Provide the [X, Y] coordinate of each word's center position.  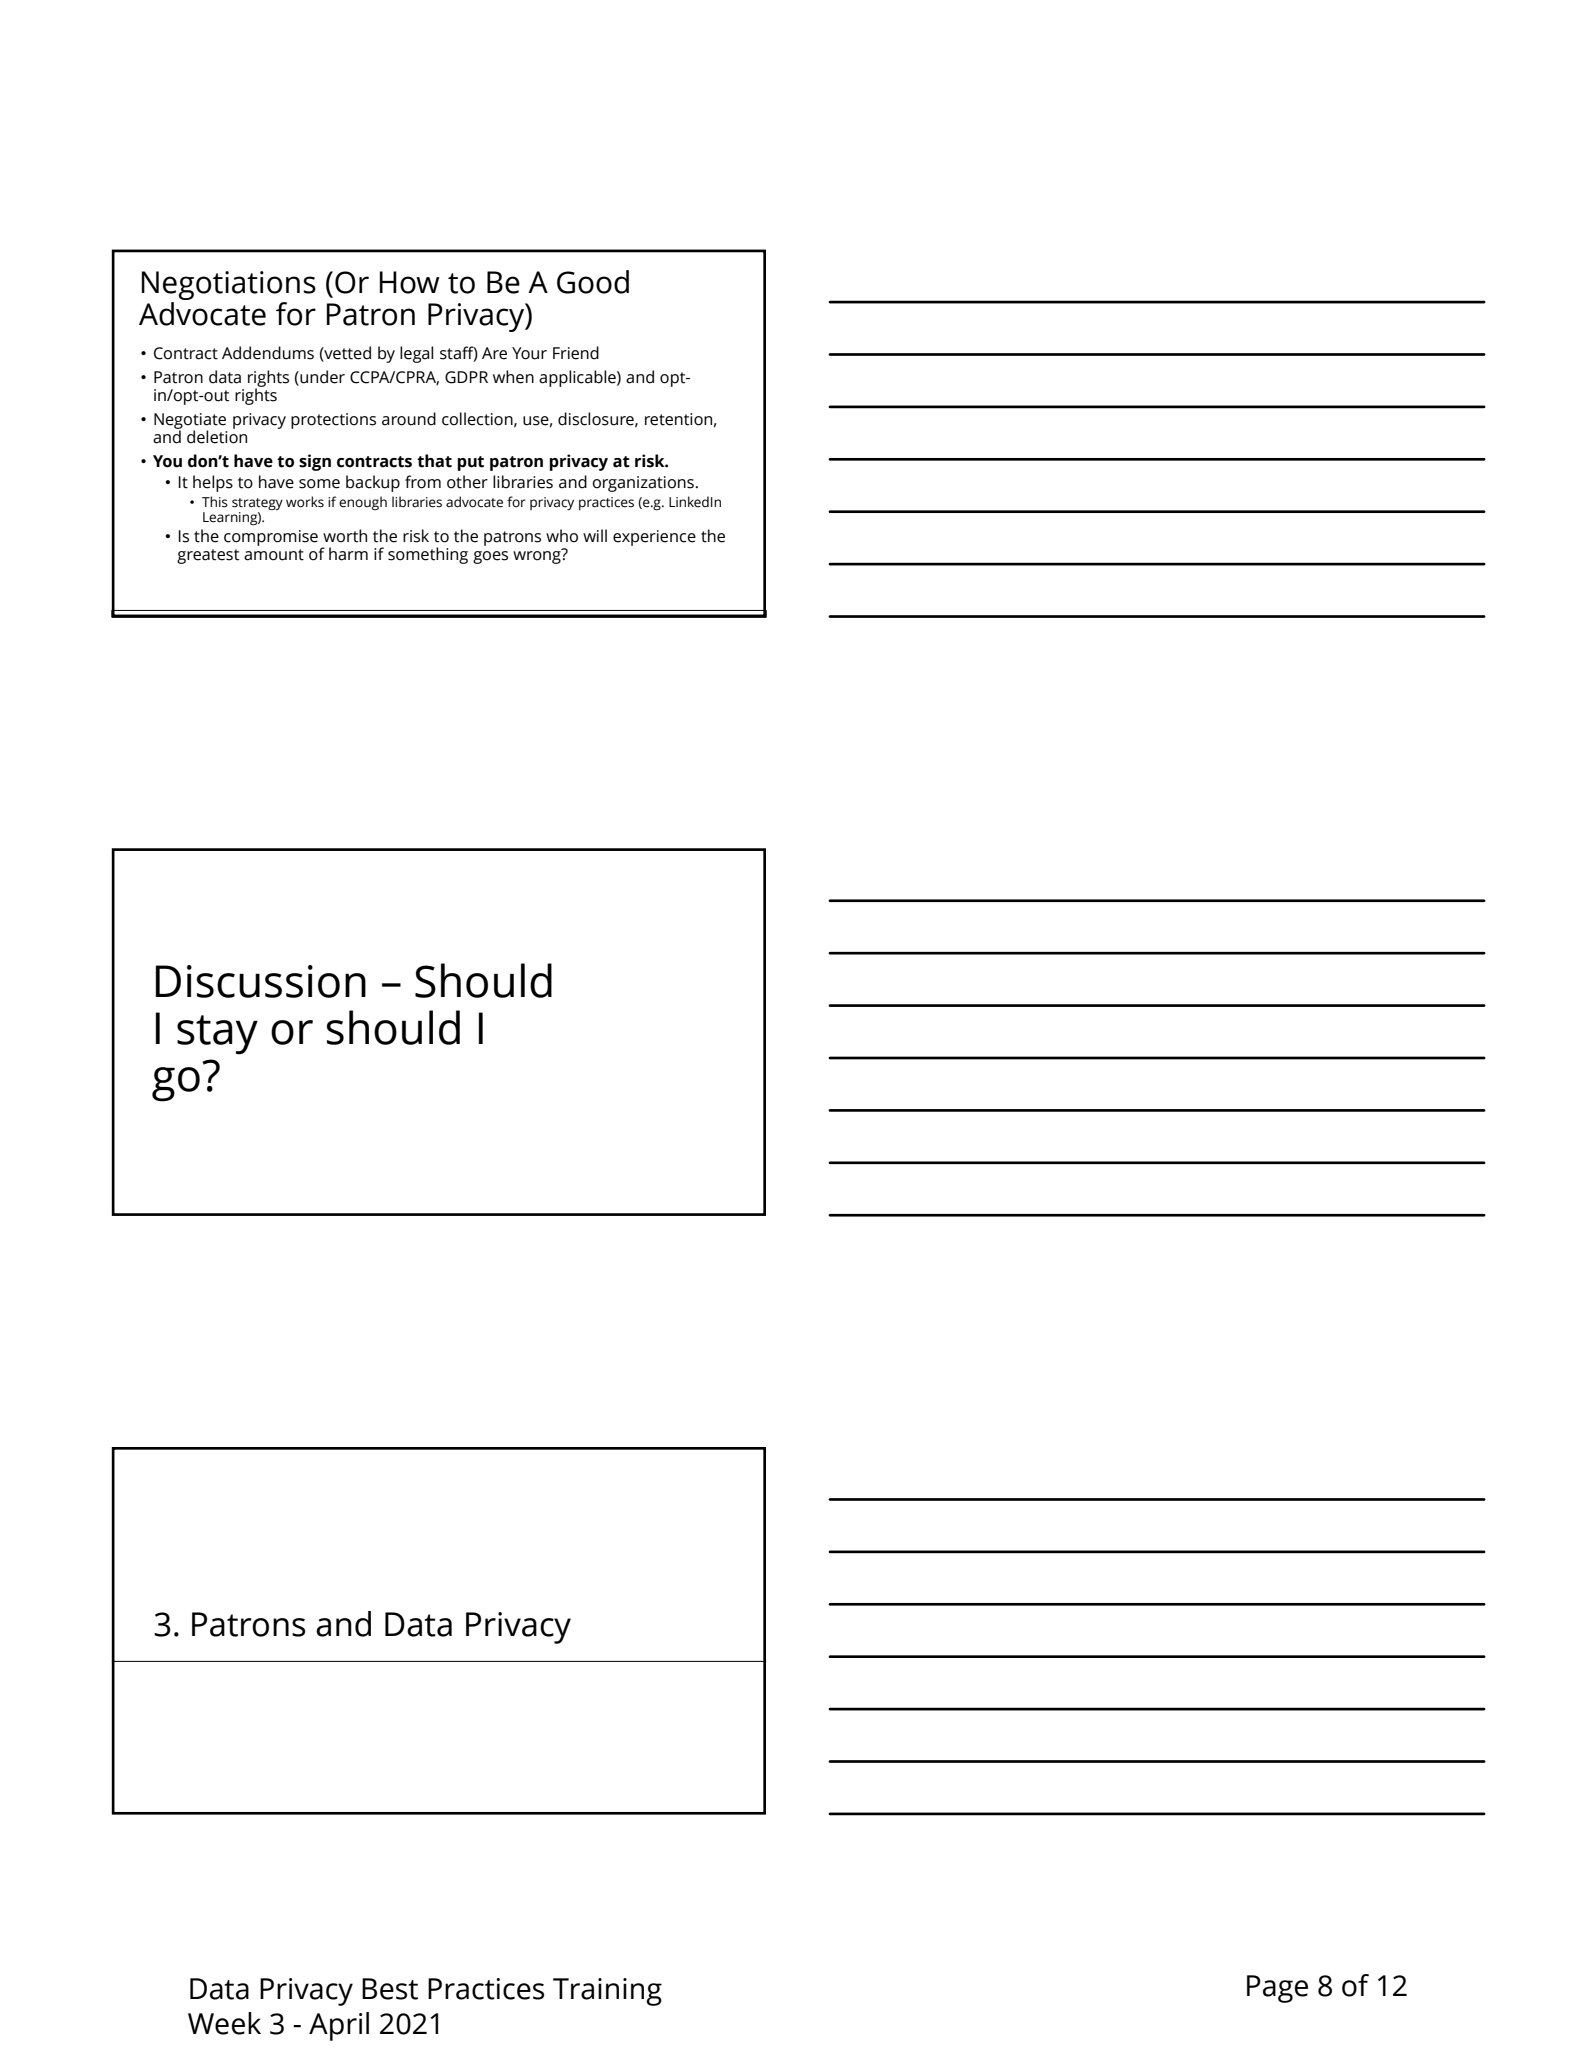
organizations [643, 484]
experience [654, 538]
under [321, 378]
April [339, 2026]
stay [217, 1035]
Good [593, 282]
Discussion [261, 981]
